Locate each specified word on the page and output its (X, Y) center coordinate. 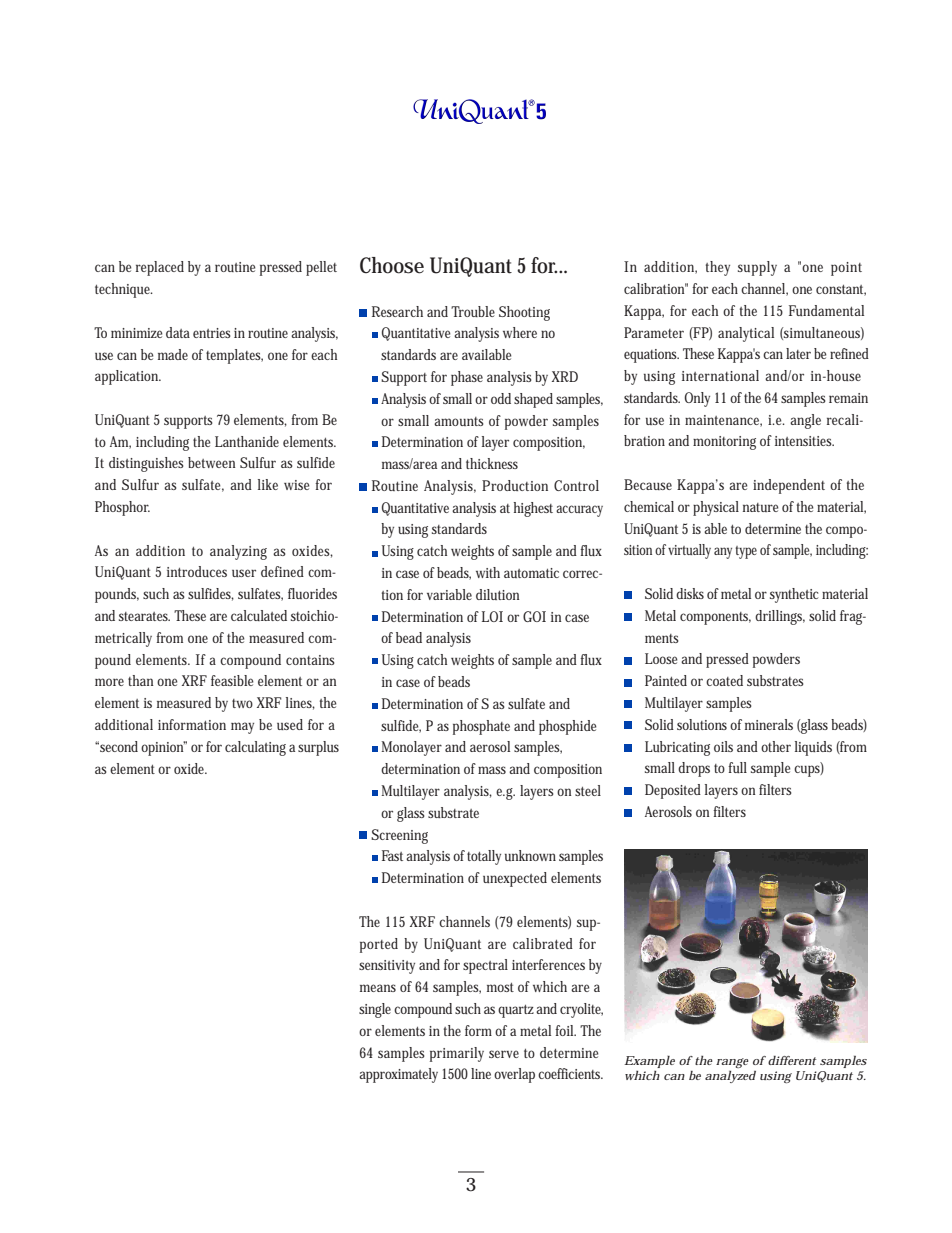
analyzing (238, 552)
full (737, 767)
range (732, 1063)
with (488, 572)
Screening (399, 836)
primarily (457, 1054)
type (746, 552)
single (375, 1010)
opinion (163, 748)
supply (757, 268)
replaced (160, 268)
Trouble (473, 311)
